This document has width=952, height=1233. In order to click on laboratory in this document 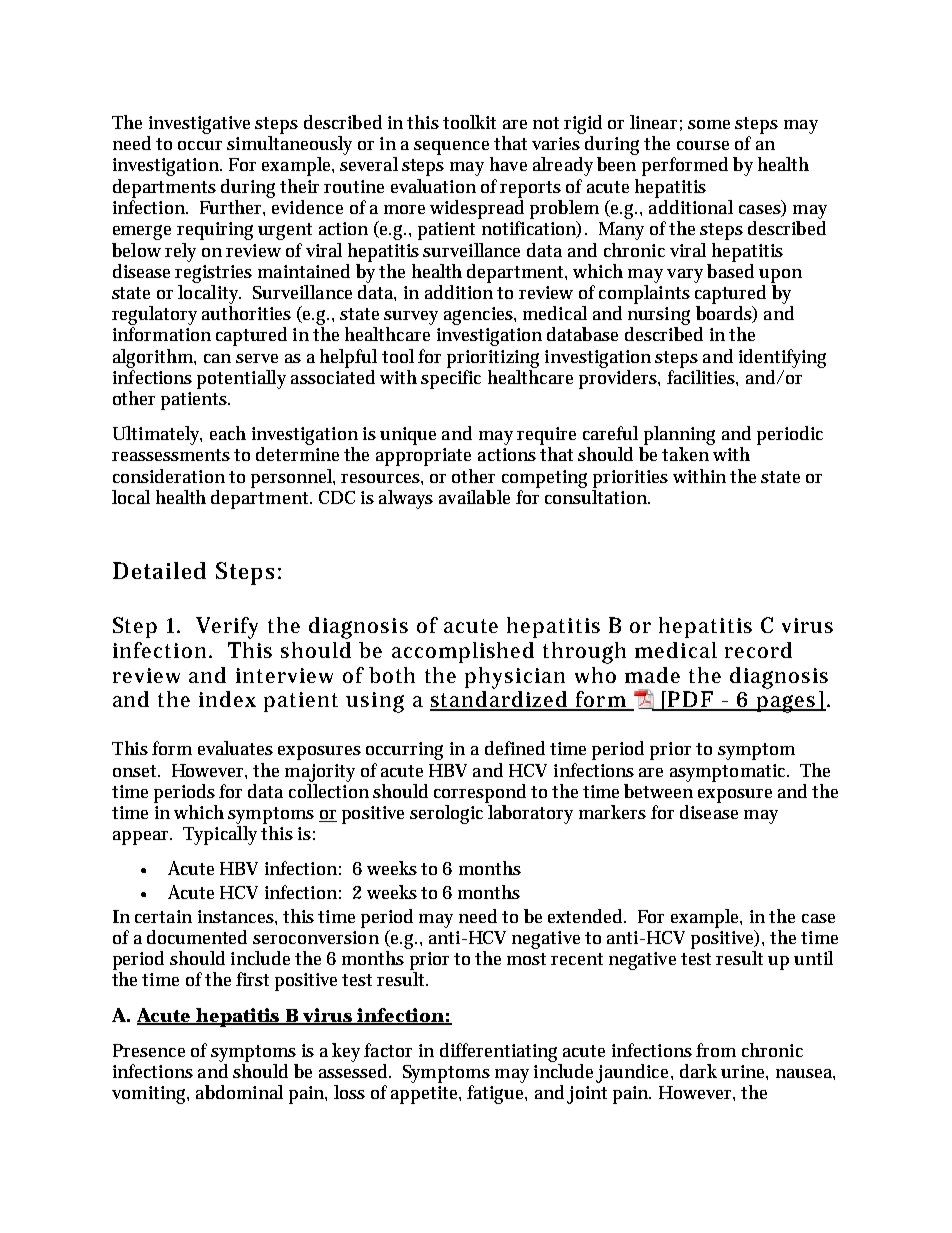, I will do `click(530, 814)`.
